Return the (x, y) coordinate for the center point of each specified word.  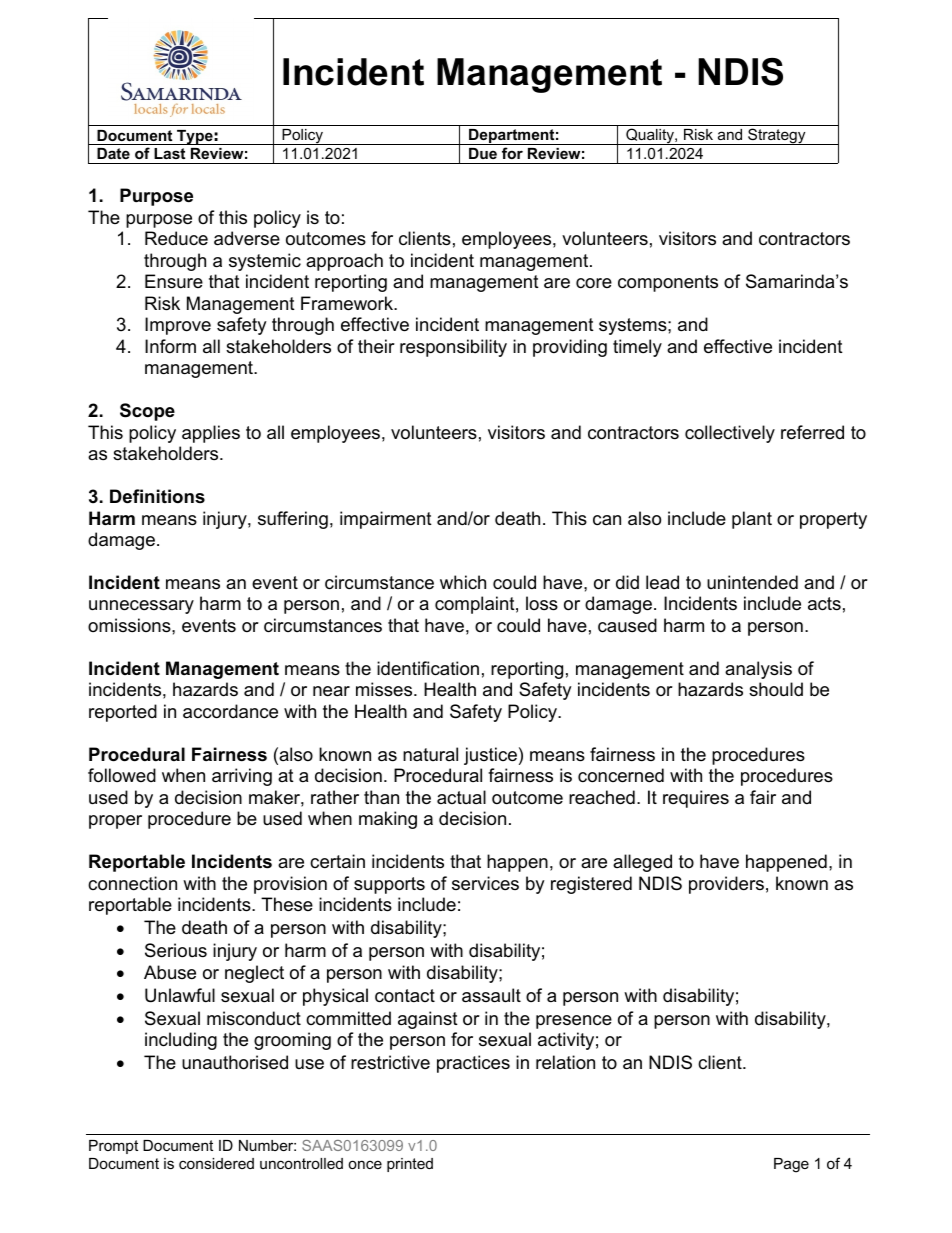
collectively (730, 434)
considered (216, 1163)
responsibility (453, 348)
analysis (758, 670)
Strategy (777, 136)
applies (211, 434)
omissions (130, 625)
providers (726, 885)
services (485, 883)
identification (428, 668)
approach (344, 262)
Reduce (176, 238)
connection (132, 883)
